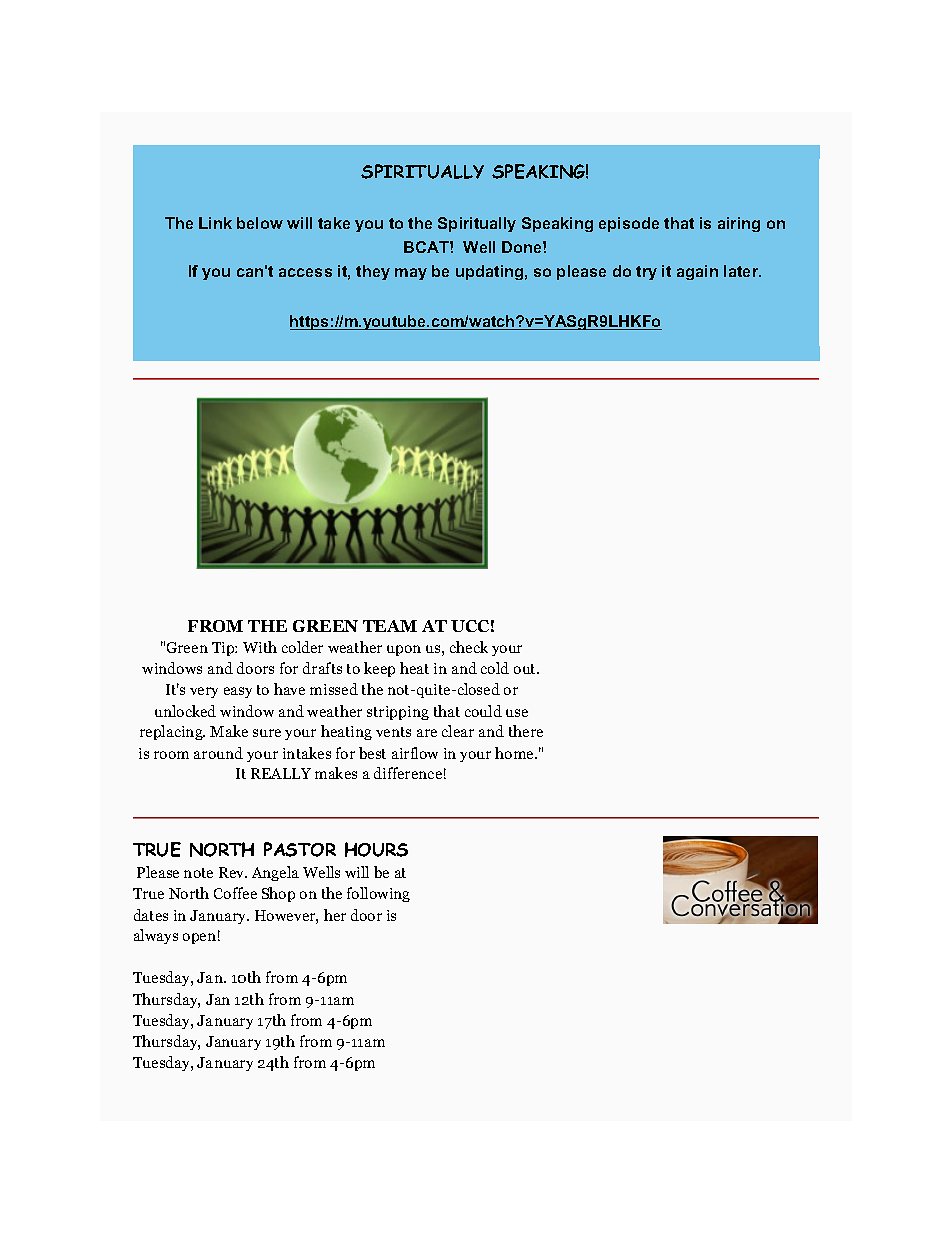  Describe the element at coordinates (390, 626) in the screenshot. I see `TEAM` at that location.
